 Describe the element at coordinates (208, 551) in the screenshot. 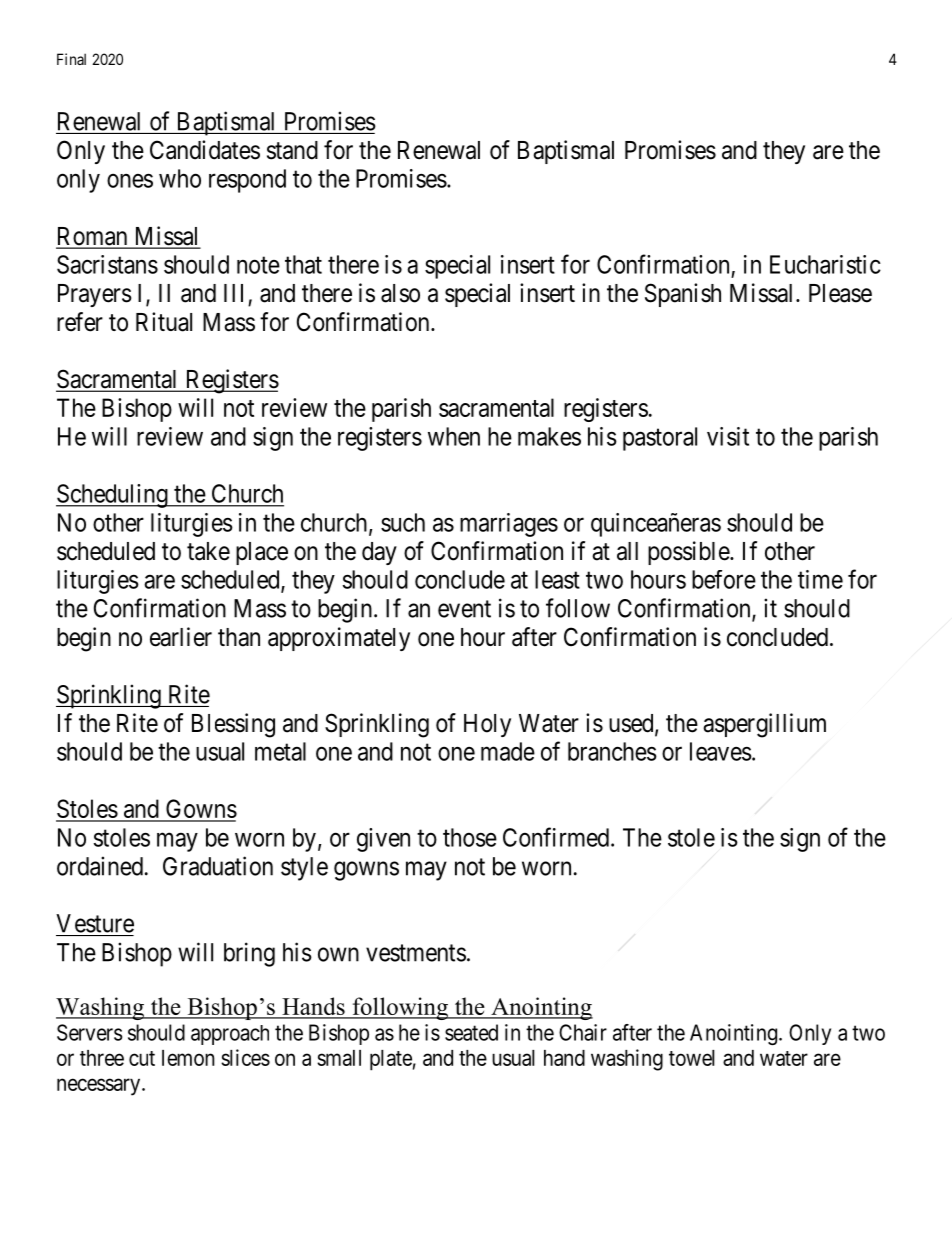

I see `take` at that location.
